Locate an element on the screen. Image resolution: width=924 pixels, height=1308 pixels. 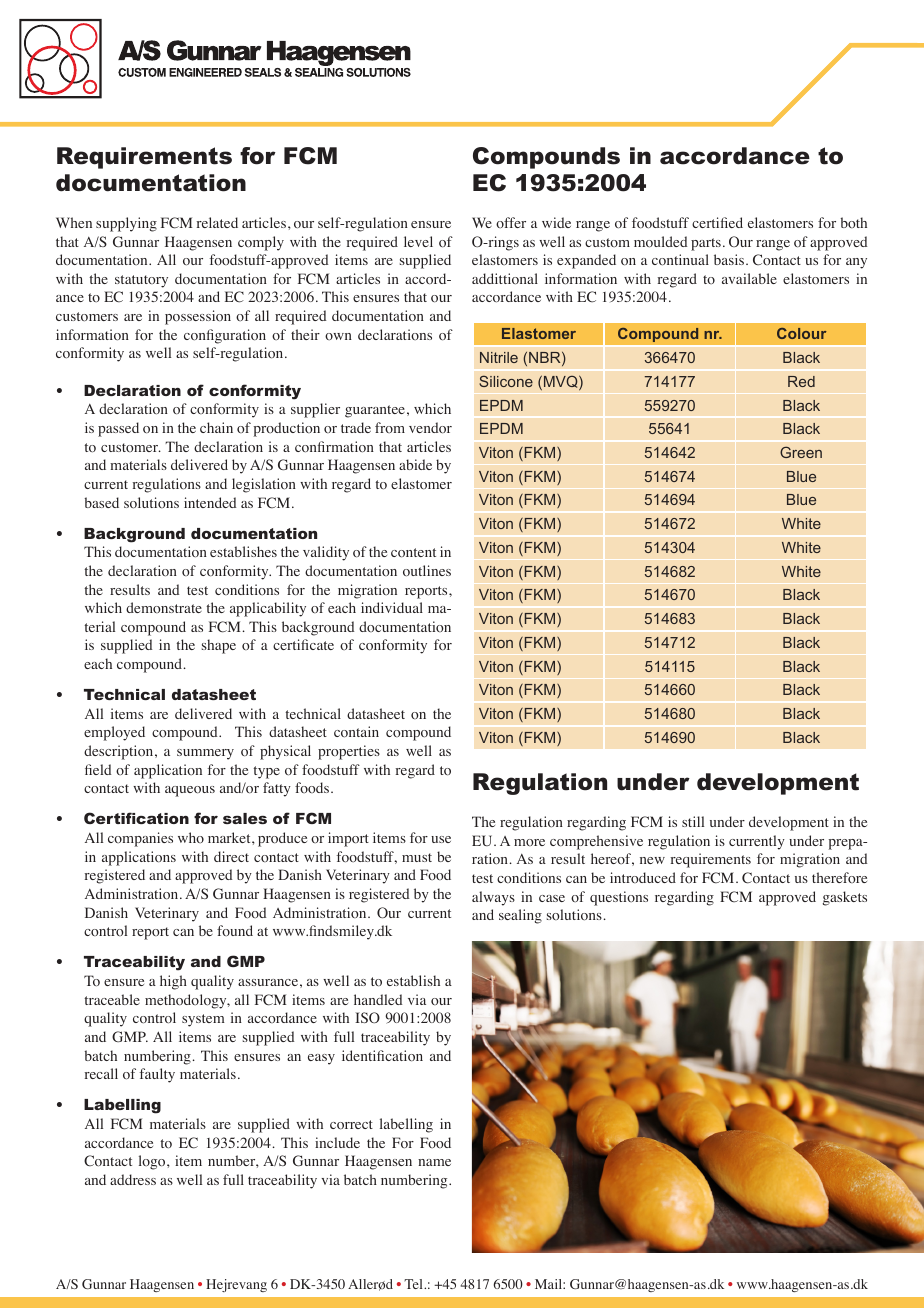
level is located at coordinates (418, 241).
